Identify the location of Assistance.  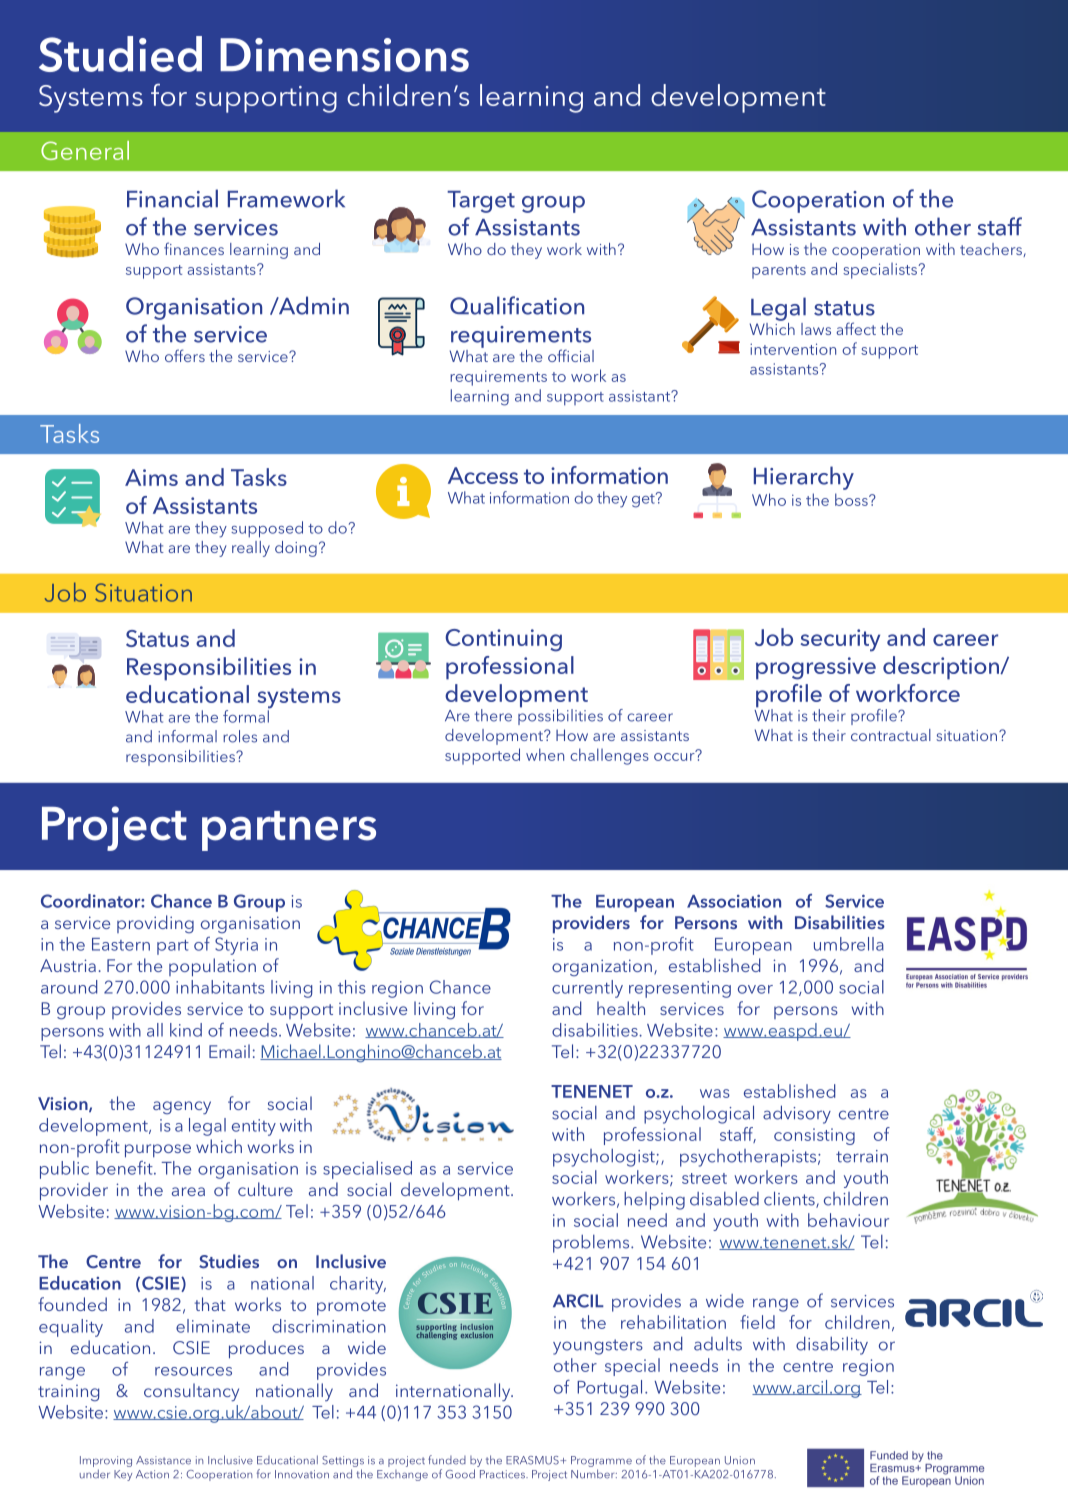
(163, 1460).
